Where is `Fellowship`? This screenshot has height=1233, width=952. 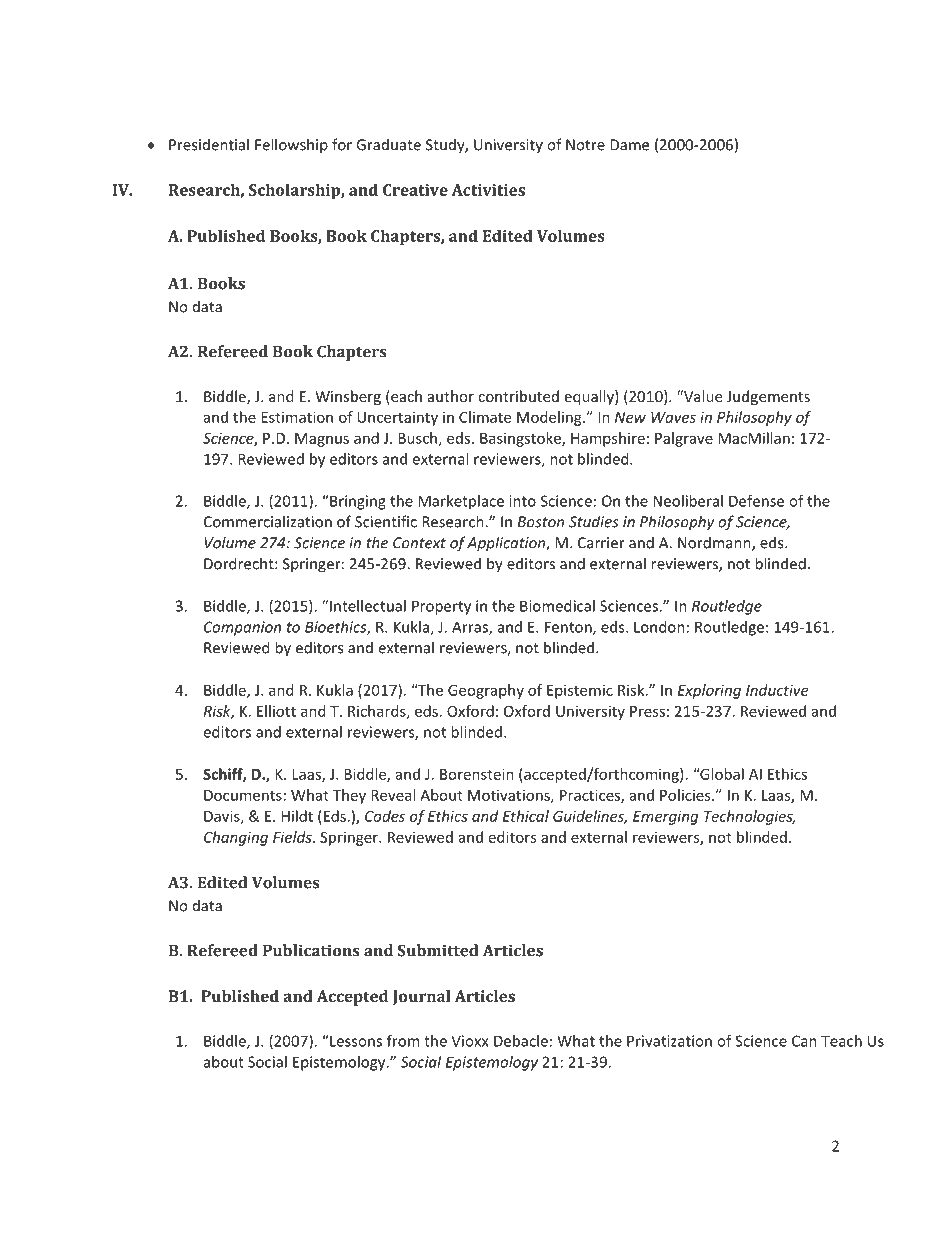 Fellowship is located at coordinates (291, 146).
